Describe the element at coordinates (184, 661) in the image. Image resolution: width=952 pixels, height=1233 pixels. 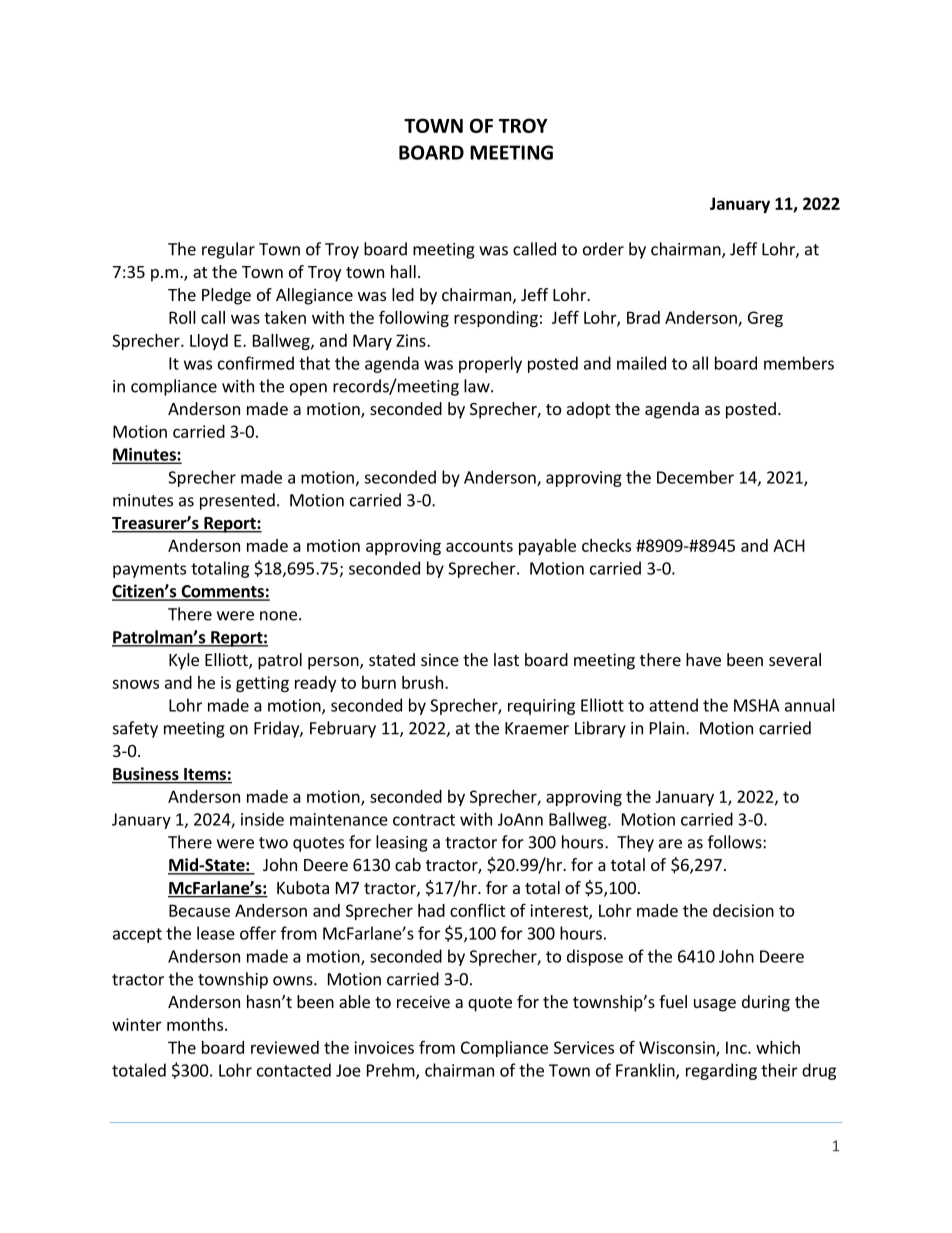
I see `Kyle` at that location.
